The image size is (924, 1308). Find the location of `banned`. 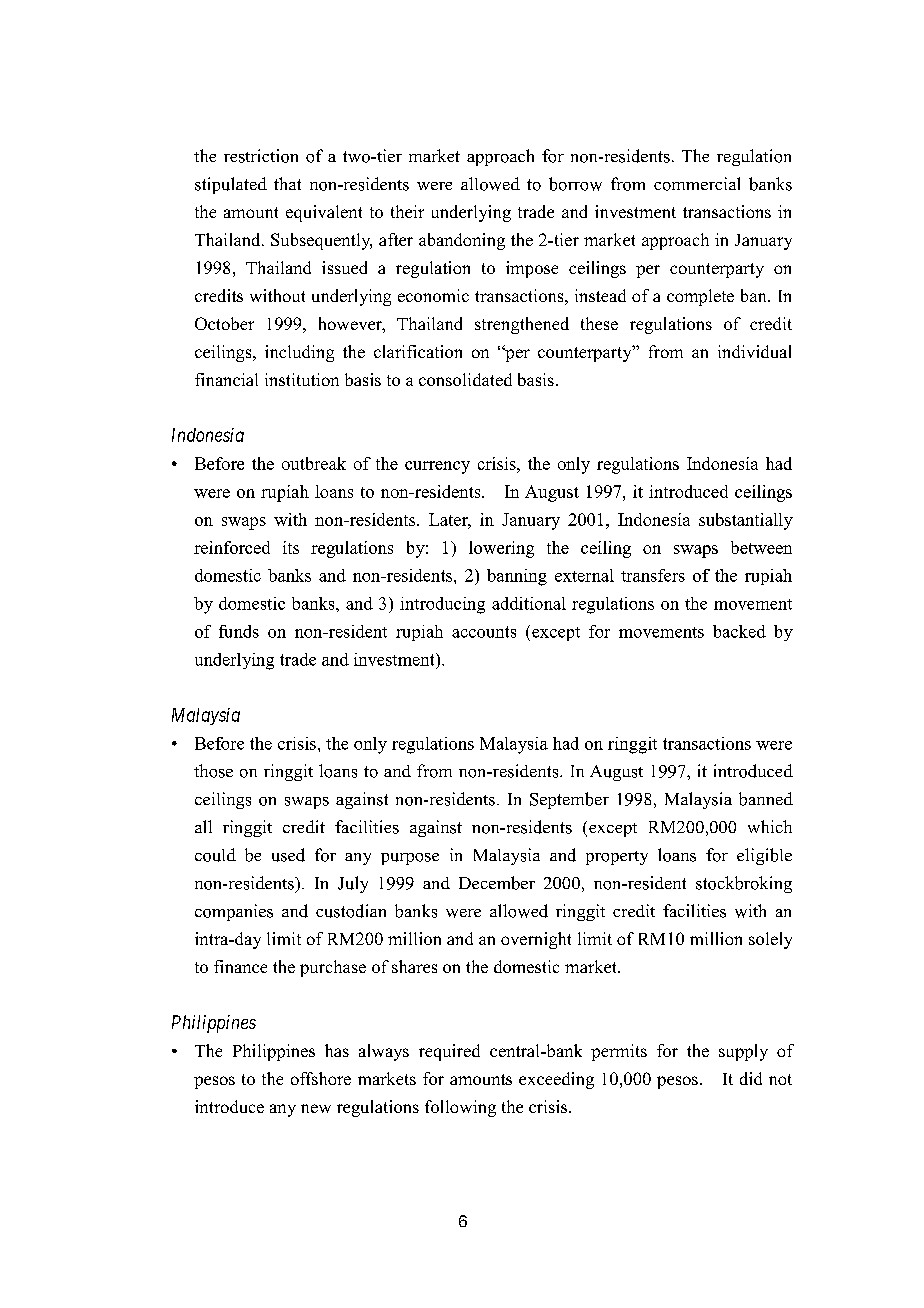

banned is located at coordinates (766, 799).
